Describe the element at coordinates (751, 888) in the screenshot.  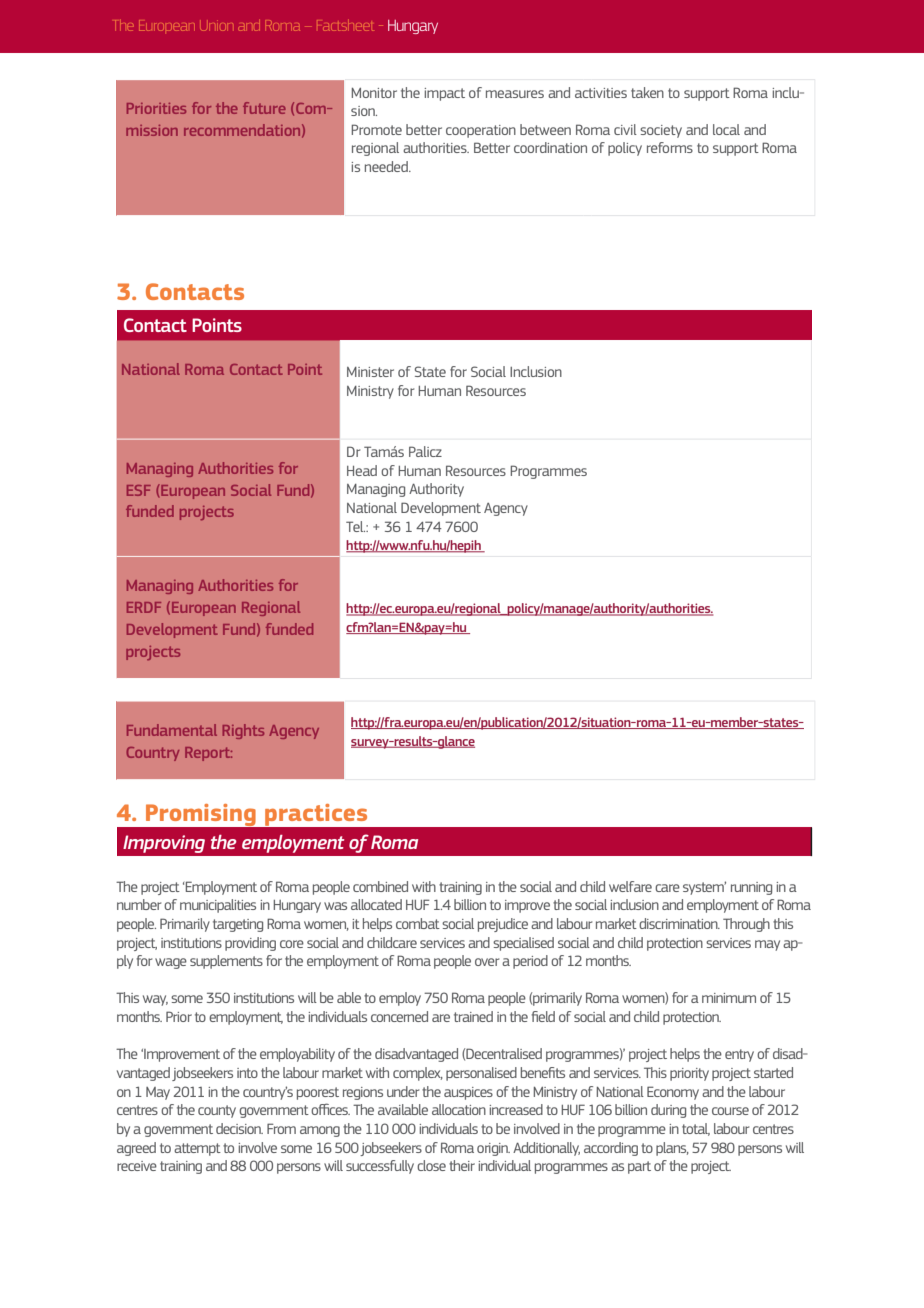
I see `running` at that location.
